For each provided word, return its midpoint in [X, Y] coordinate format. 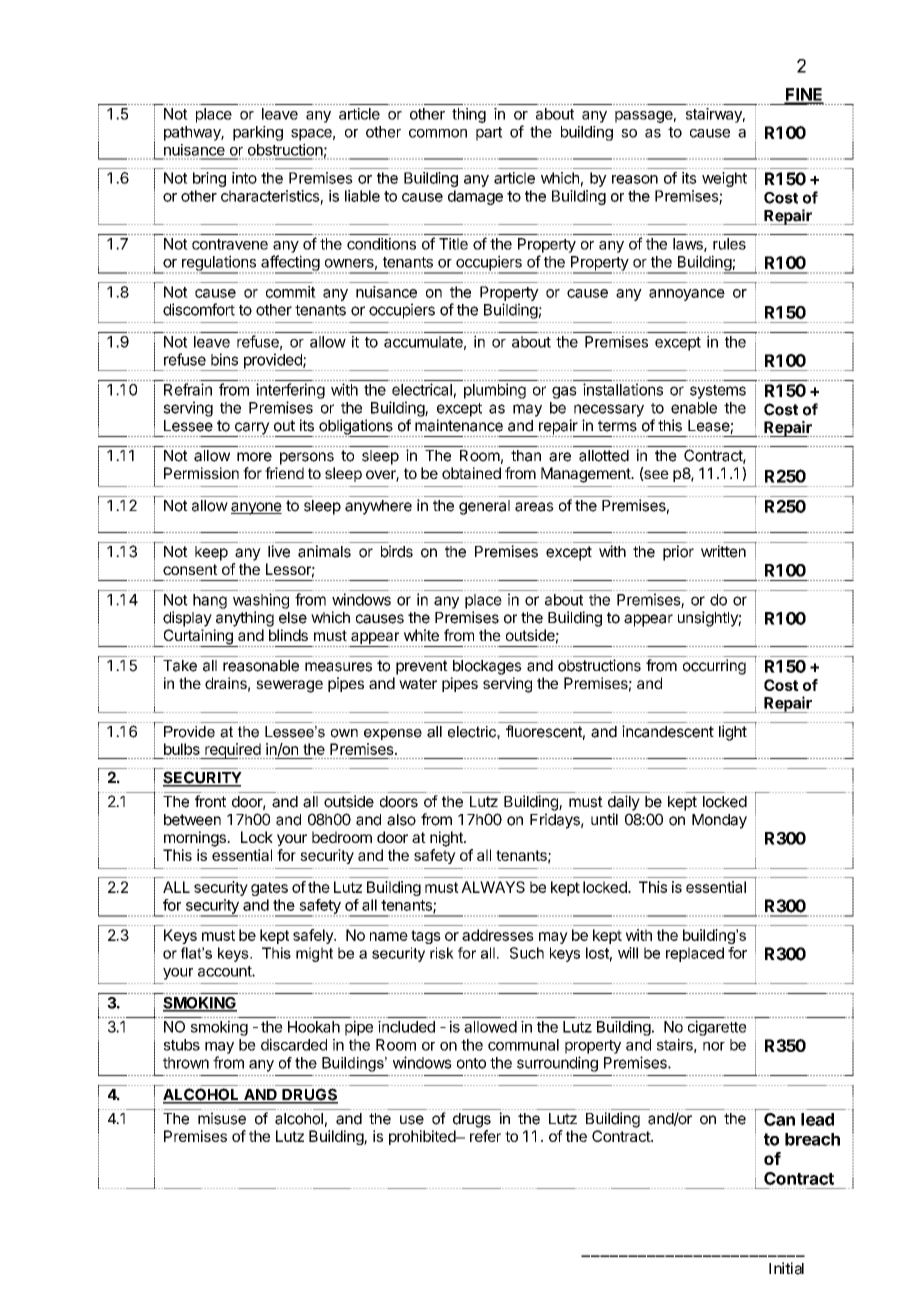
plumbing [495, 391]
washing [261, 601]
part [489, 134]
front [210, 801]
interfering [290, 391]
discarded [294, 1044]
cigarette [717, 1028]
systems [718, 392]
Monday [719, 821]
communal [523, 1045]
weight [724, 179]
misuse [222, 1118]
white [421, 635]
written [723, 551]
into [244, 178]
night [447, 839]
